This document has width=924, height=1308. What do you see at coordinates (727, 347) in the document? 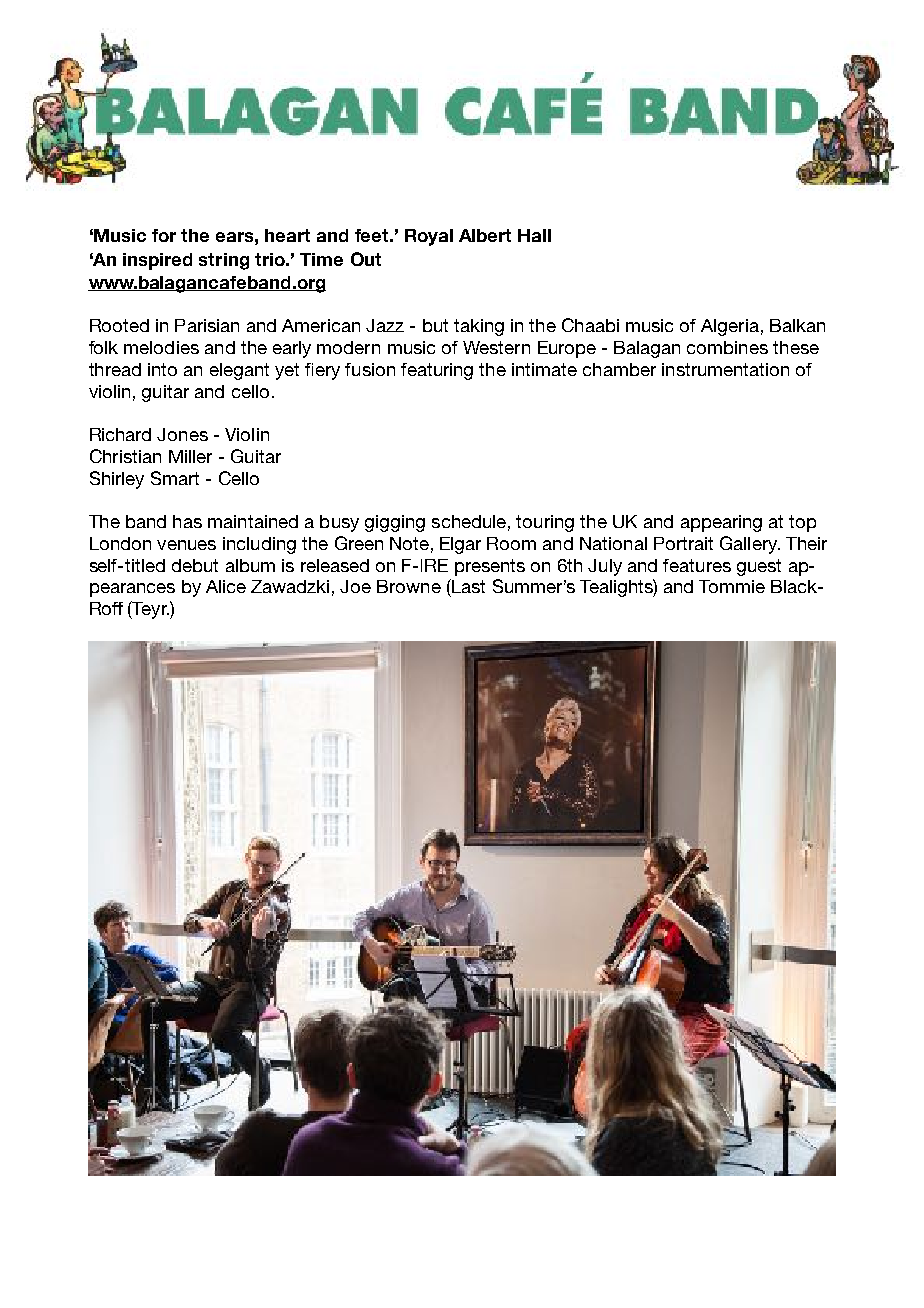
I see `combines` at bounding box center [727, 347].
